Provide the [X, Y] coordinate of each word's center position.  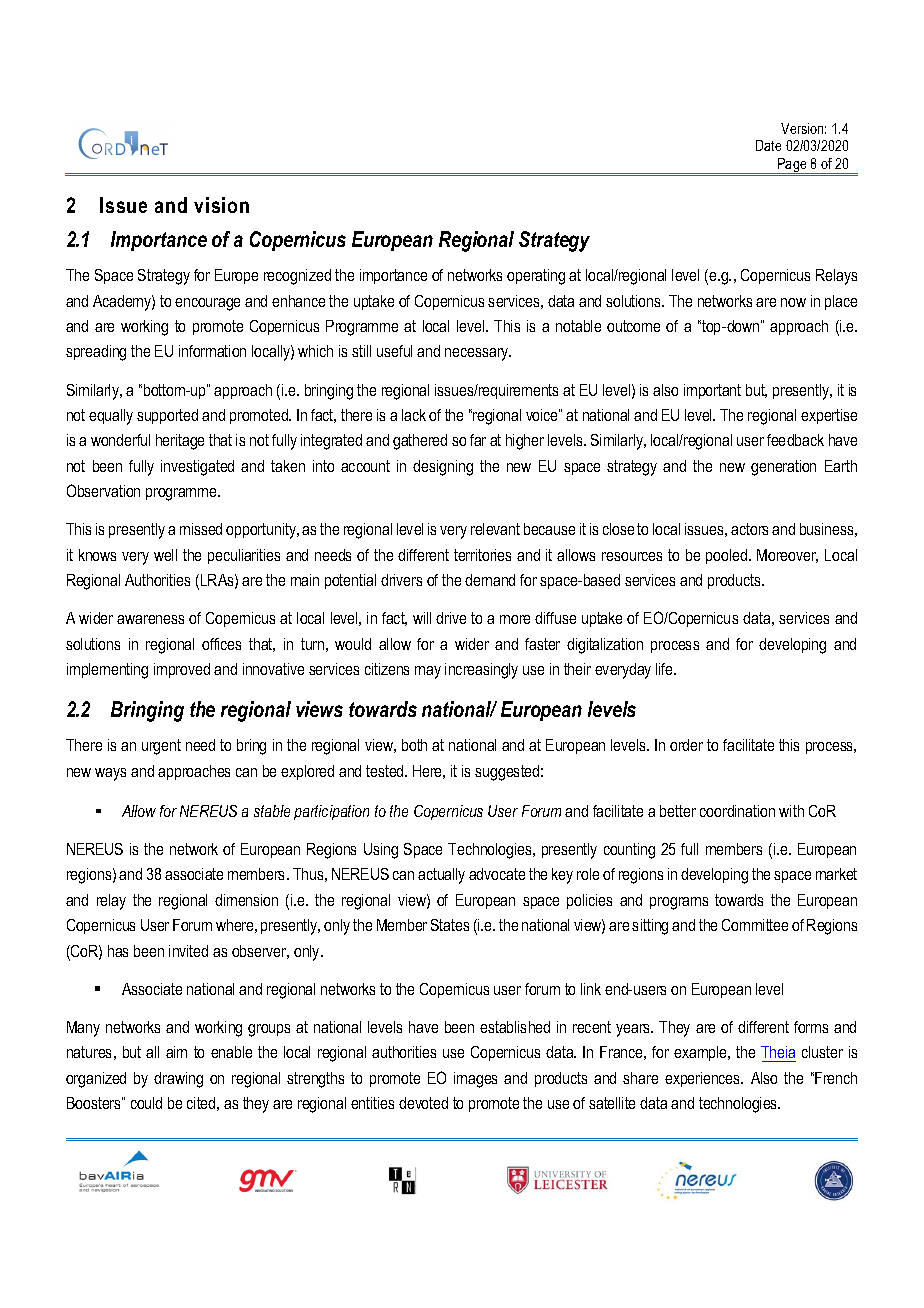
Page [792, 166]
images [475, 1080]
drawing [178, 1080]
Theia [778, 1052]
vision [221, 205]
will [422, 618]
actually [441, 876]
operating [536, 277]
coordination [737, 811]
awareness [150, 619]
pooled [726, 556]
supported [167, 416]
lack [414, 415]
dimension [246, 900]
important [712, 391]
